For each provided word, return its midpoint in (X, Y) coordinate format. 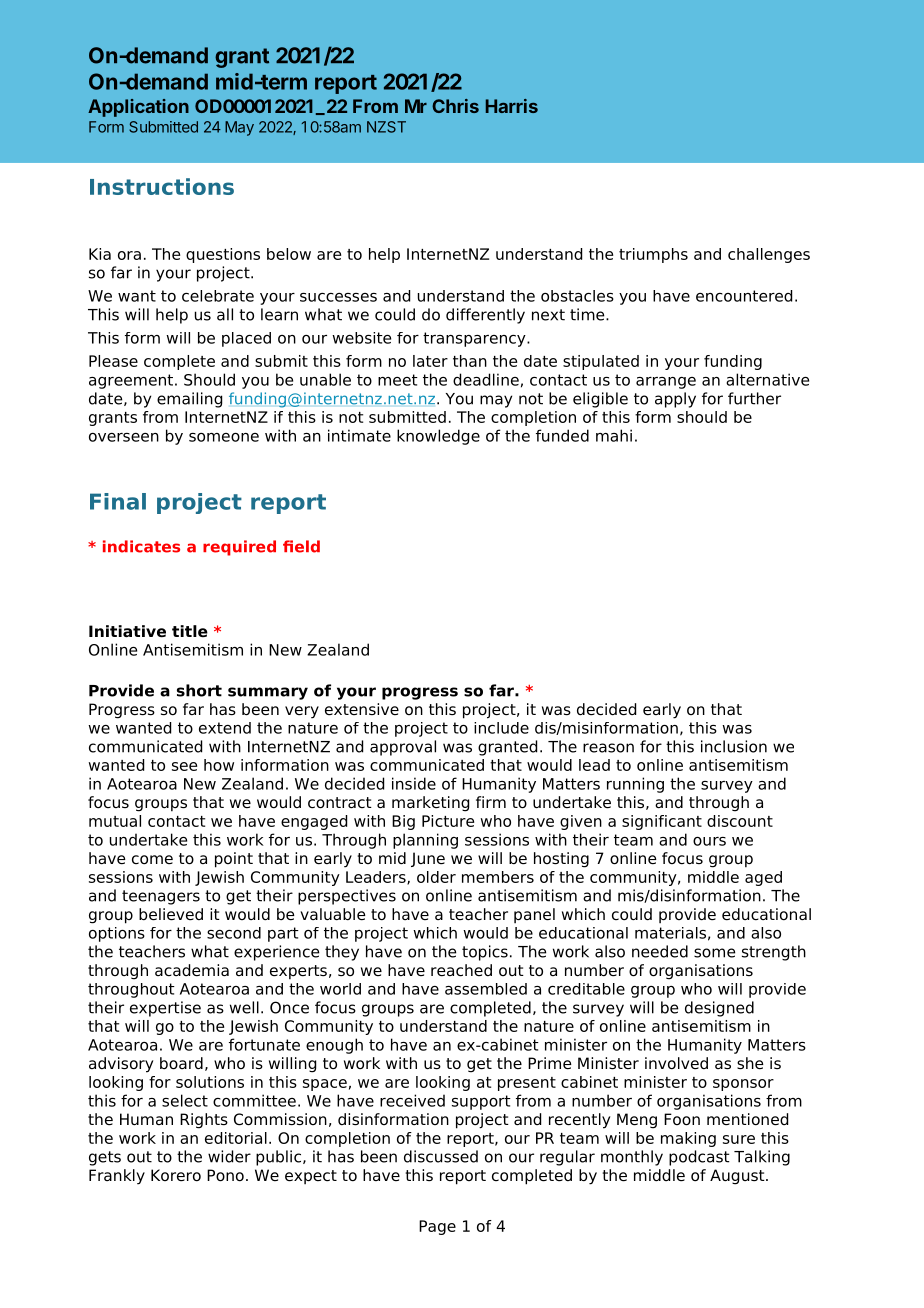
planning (425, 841)
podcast (699, 1158)
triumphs (653, 255)
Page (437, 1227)
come (152, 860)
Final (118, 501)
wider (229, 1156)
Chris (455, 106)
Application (138, 108)
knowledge (438, 437)
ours (709, 841)
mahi (614, 435)
